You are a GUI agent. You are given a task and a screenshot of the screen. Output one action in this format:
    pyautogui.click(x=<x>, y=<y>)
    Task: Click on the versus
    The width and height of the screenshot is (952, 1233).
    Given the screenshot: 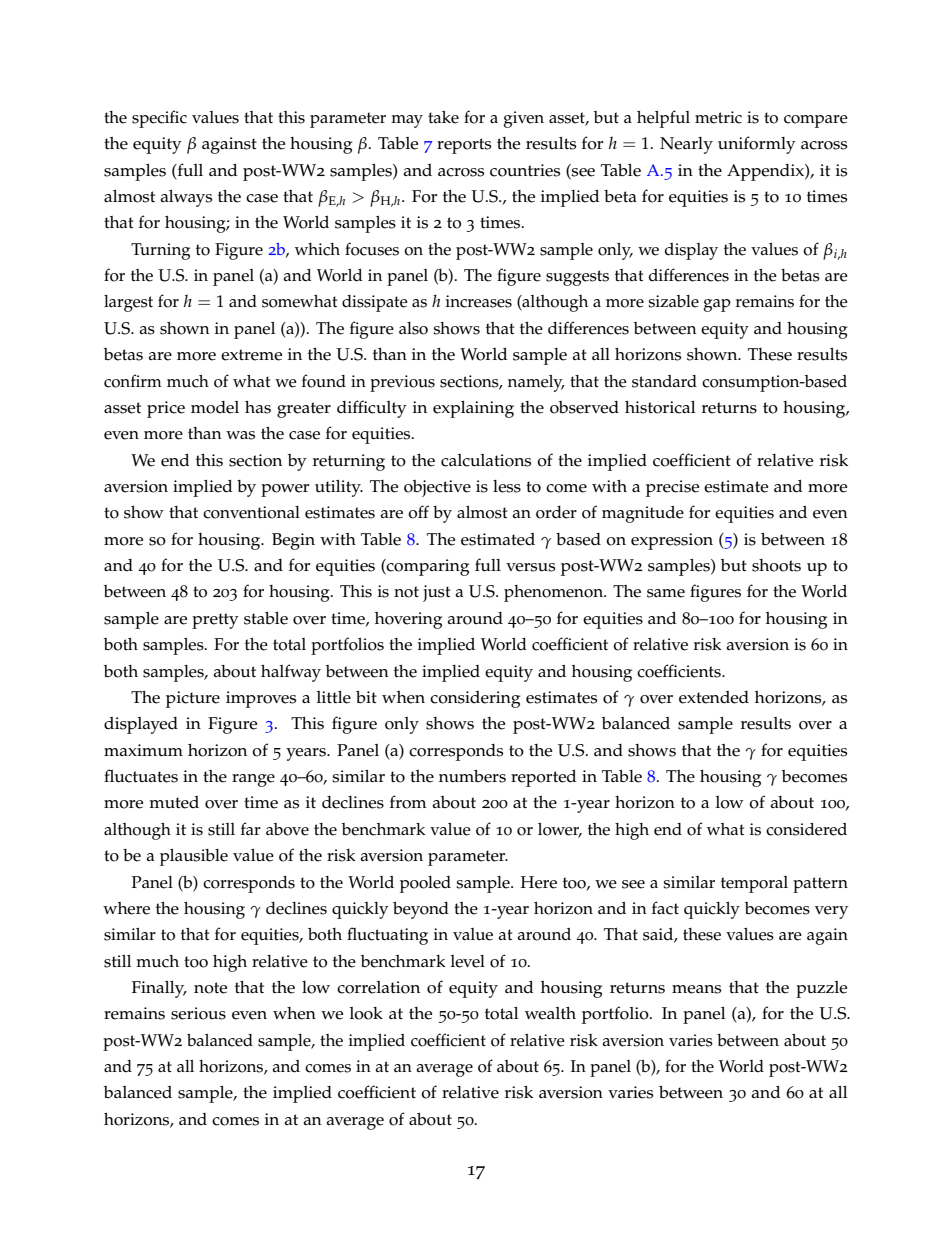 What is the action you would take?
    pyautogui.click(x=530, y=567)
